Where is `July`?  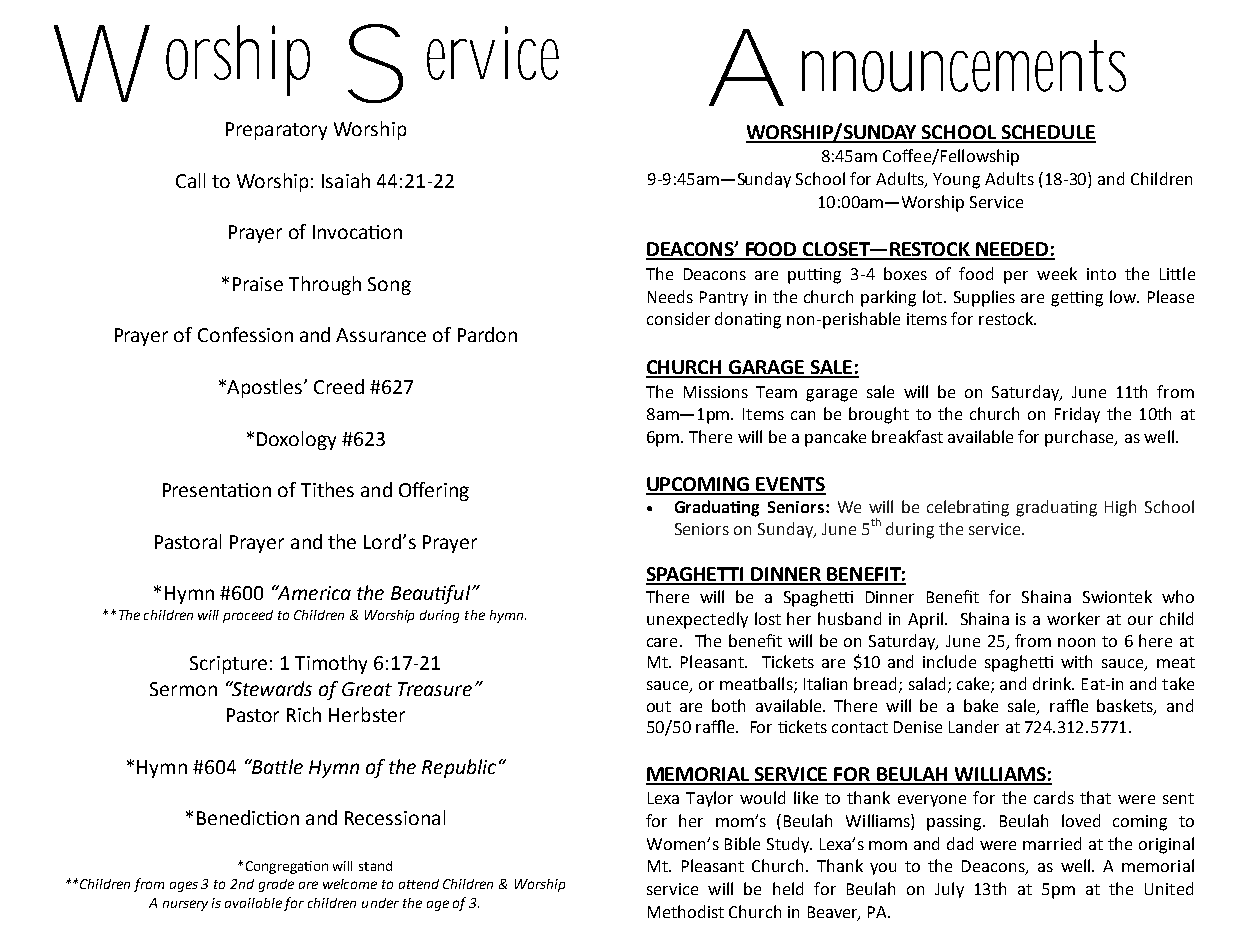
July is located at coordinates (949, 890).
